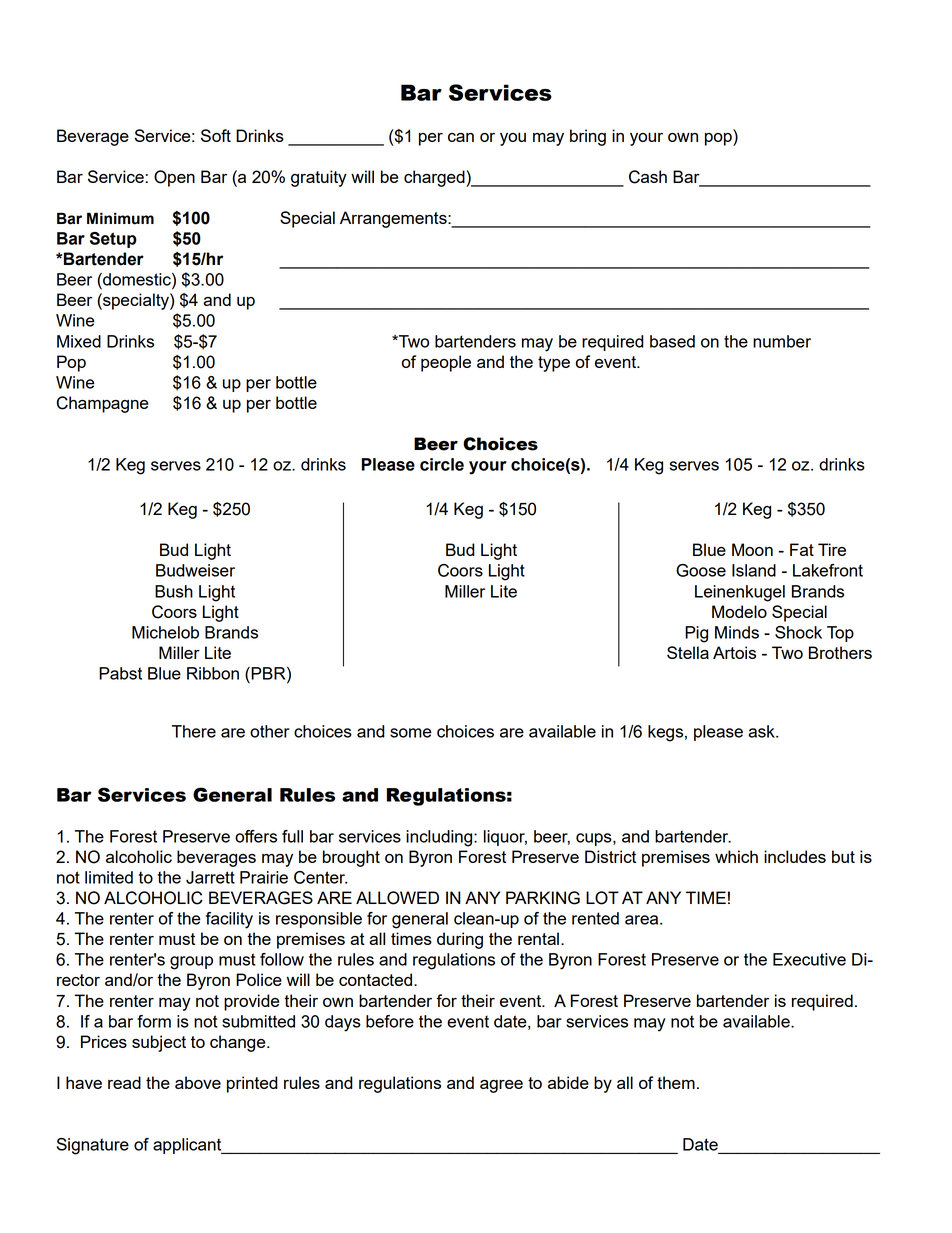  I want to click on which, so click(736, 856).
